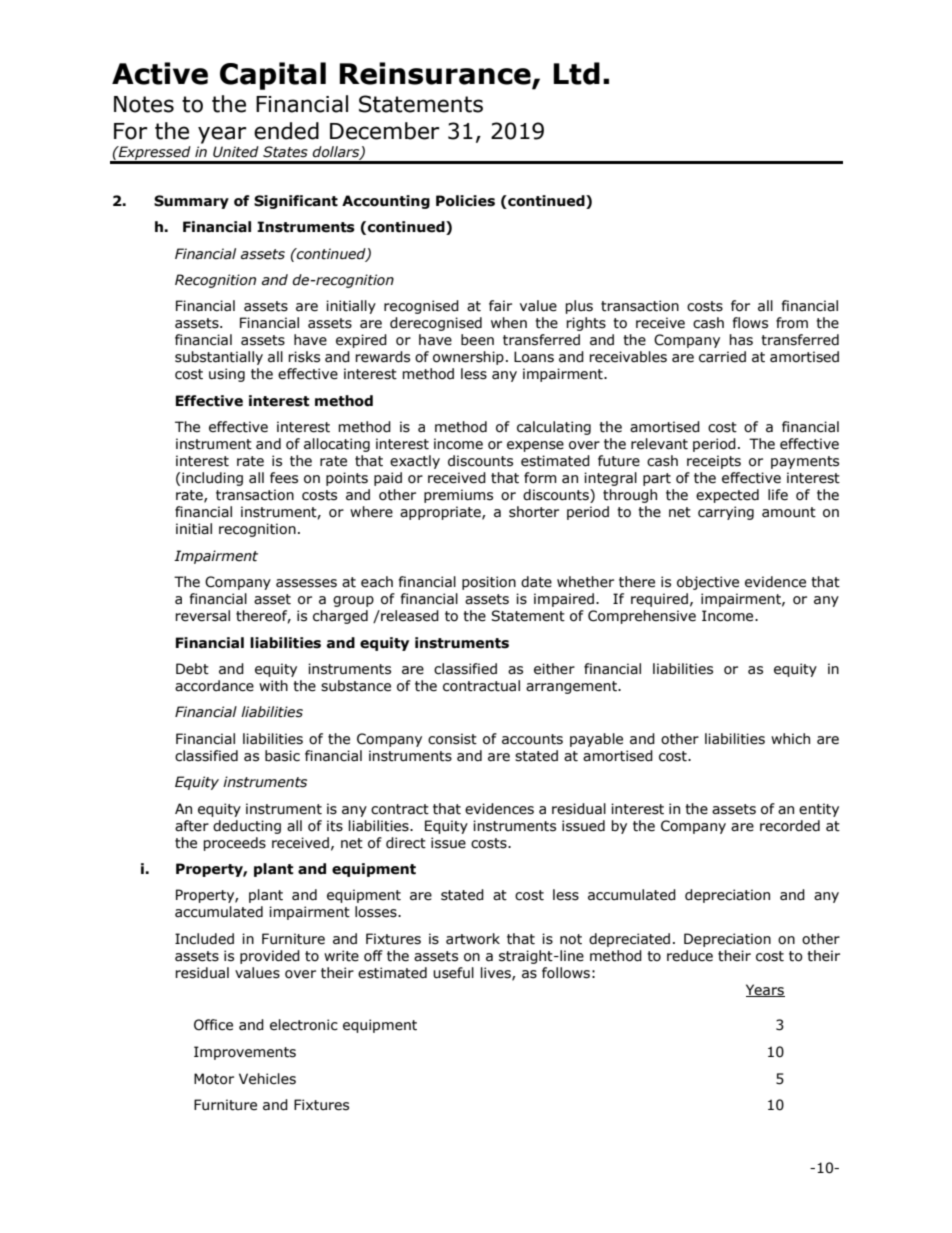 The image size is (952, 1233). I want to click on reversal, so click(202, 616).
